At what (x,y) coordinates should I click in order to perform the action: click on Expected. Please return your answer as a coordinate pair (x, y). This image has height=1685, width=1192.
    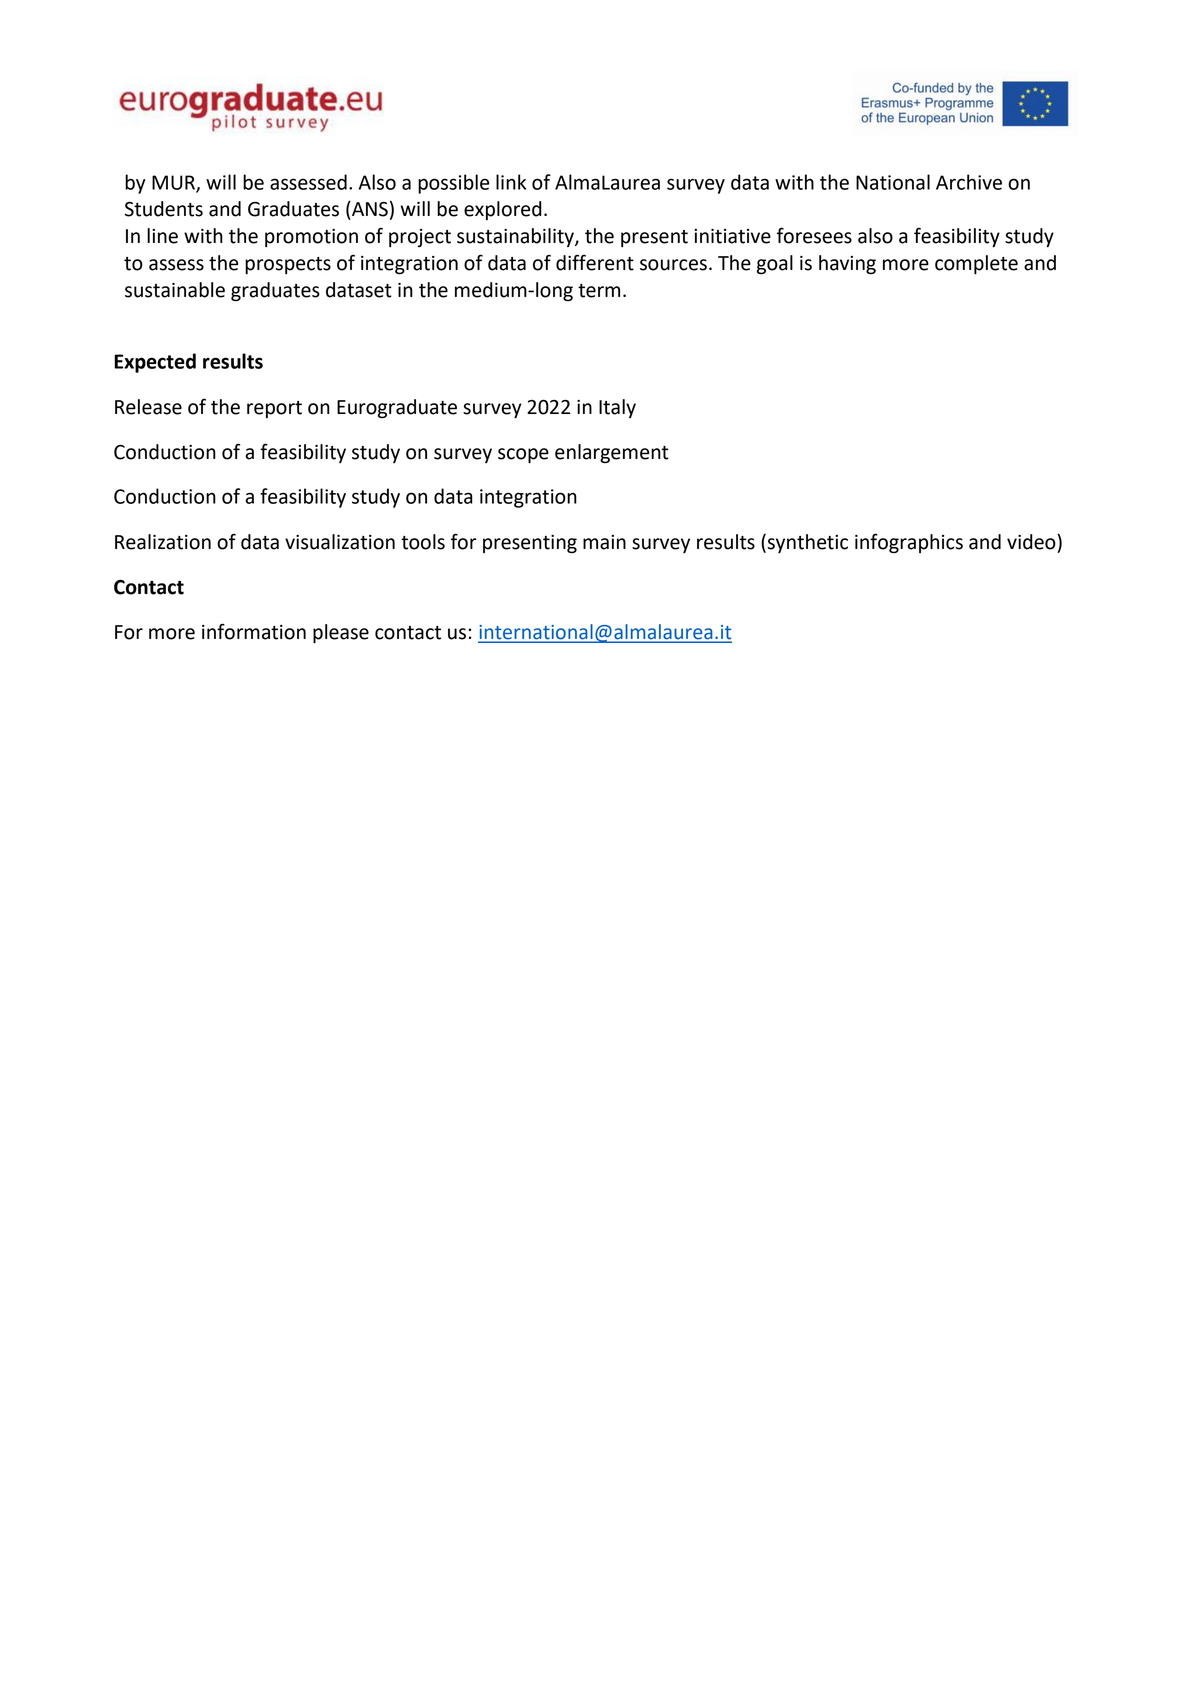
    Looking at the image, I should click on (155, 363).
